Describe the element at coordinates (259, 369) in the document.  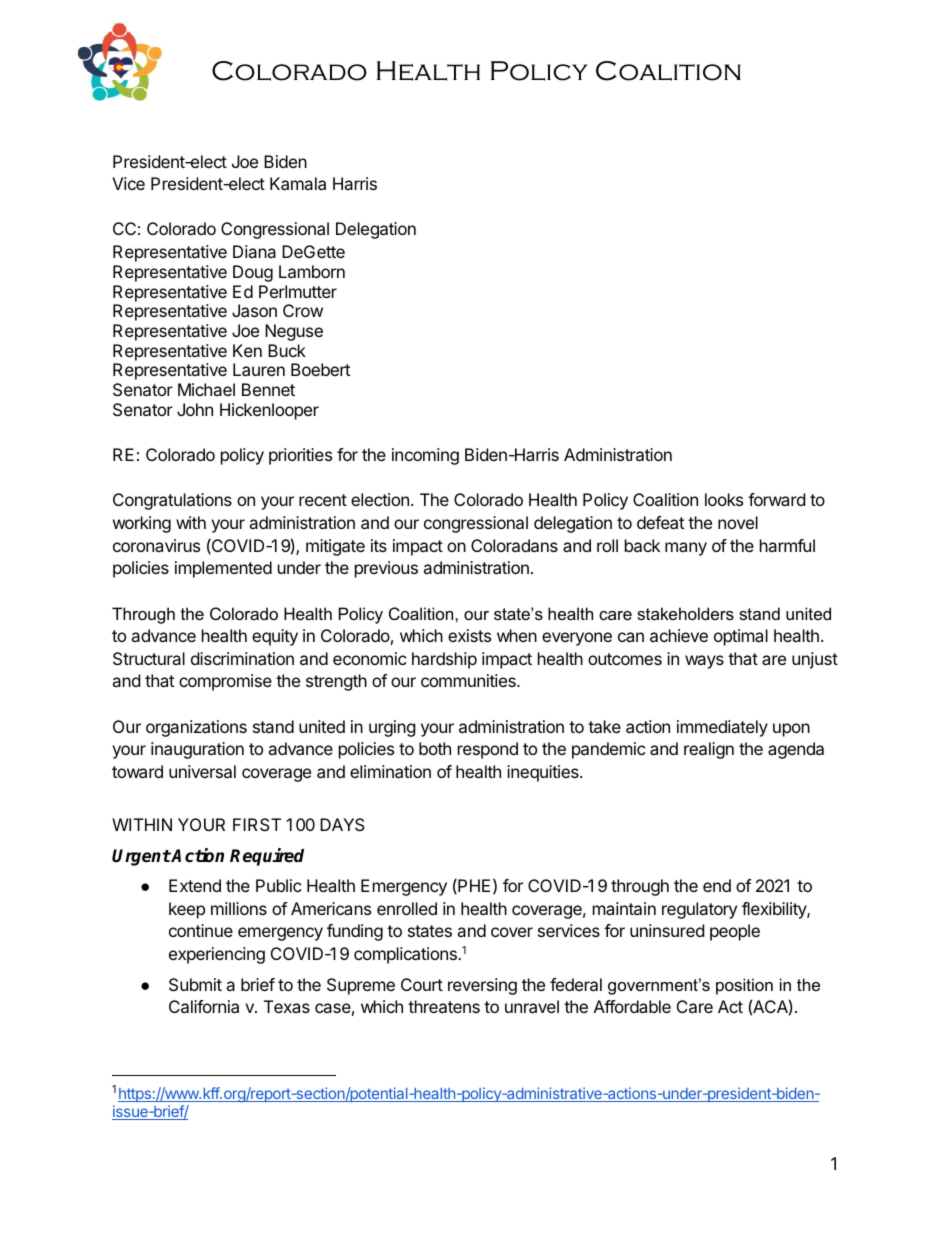
I see `Lauren` at that location.
